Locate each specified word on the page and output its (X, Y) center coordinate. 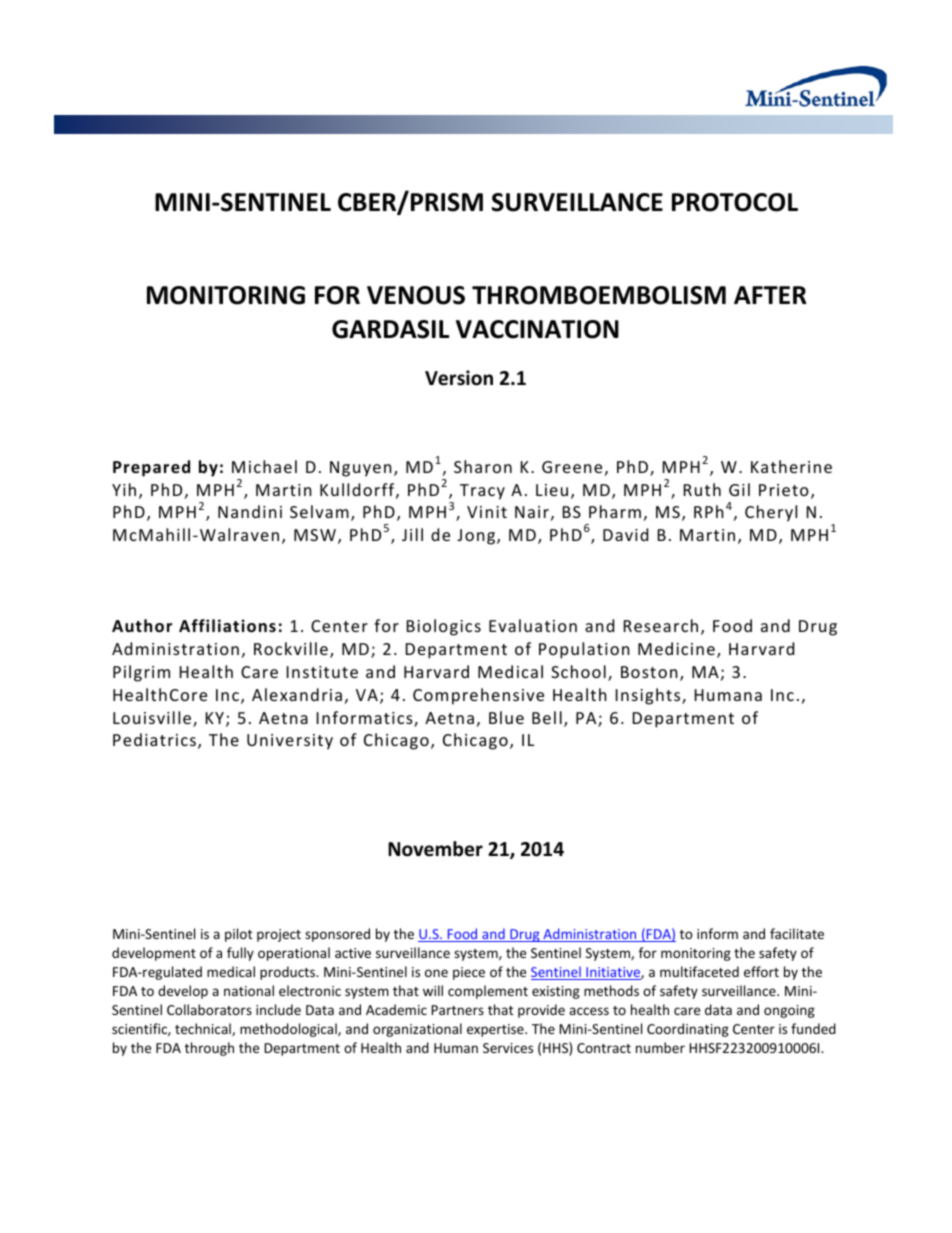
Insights (649, 696)
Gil (739, 489)
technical (204, 1029)
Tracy (482, 492)
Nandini (250, 511)
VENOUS (416, 295)
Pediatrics (154, 739)
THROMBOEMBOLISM (599, 295)
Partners (457, 1010)
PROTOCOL (735, 202)
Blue (506, 717)
